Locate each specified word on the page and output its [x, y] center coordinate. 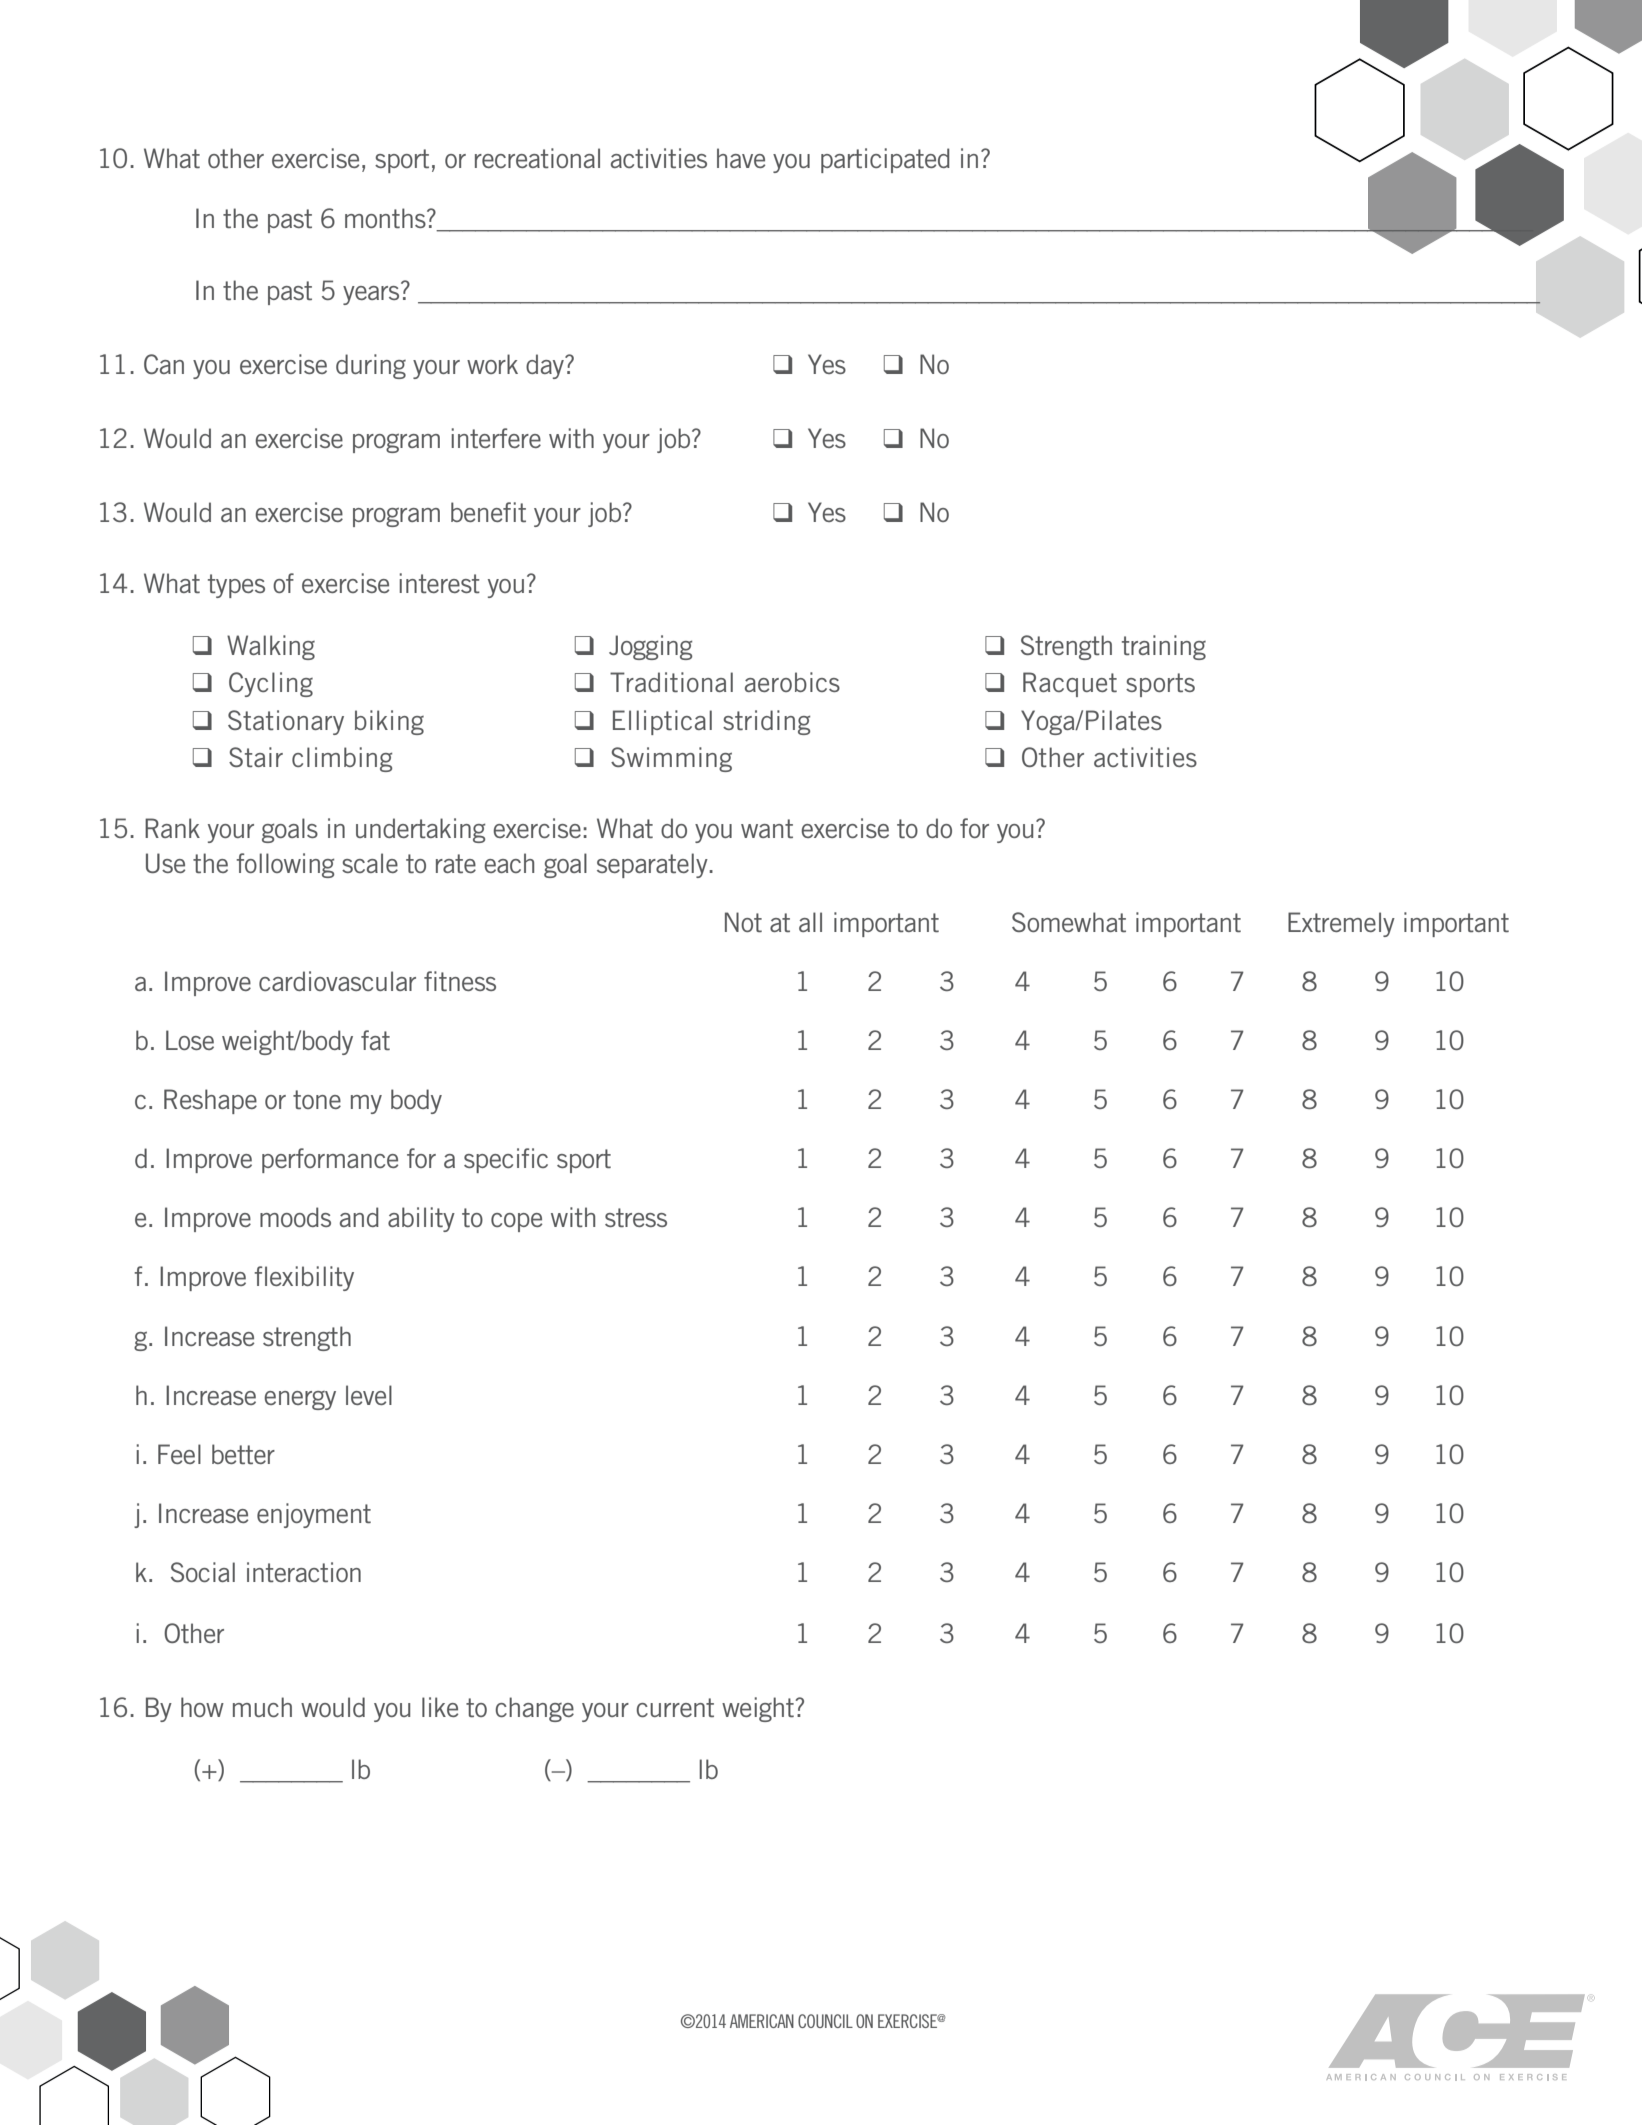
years [371, 295]
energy [300, 1400]
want [767, 828]
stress [636, 1218]
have [741, 158]
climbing [342, 759]
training [1164, 647]
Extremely [1341, 924]
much [262, 1707]
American [762, 2021]
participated [885, 160]
